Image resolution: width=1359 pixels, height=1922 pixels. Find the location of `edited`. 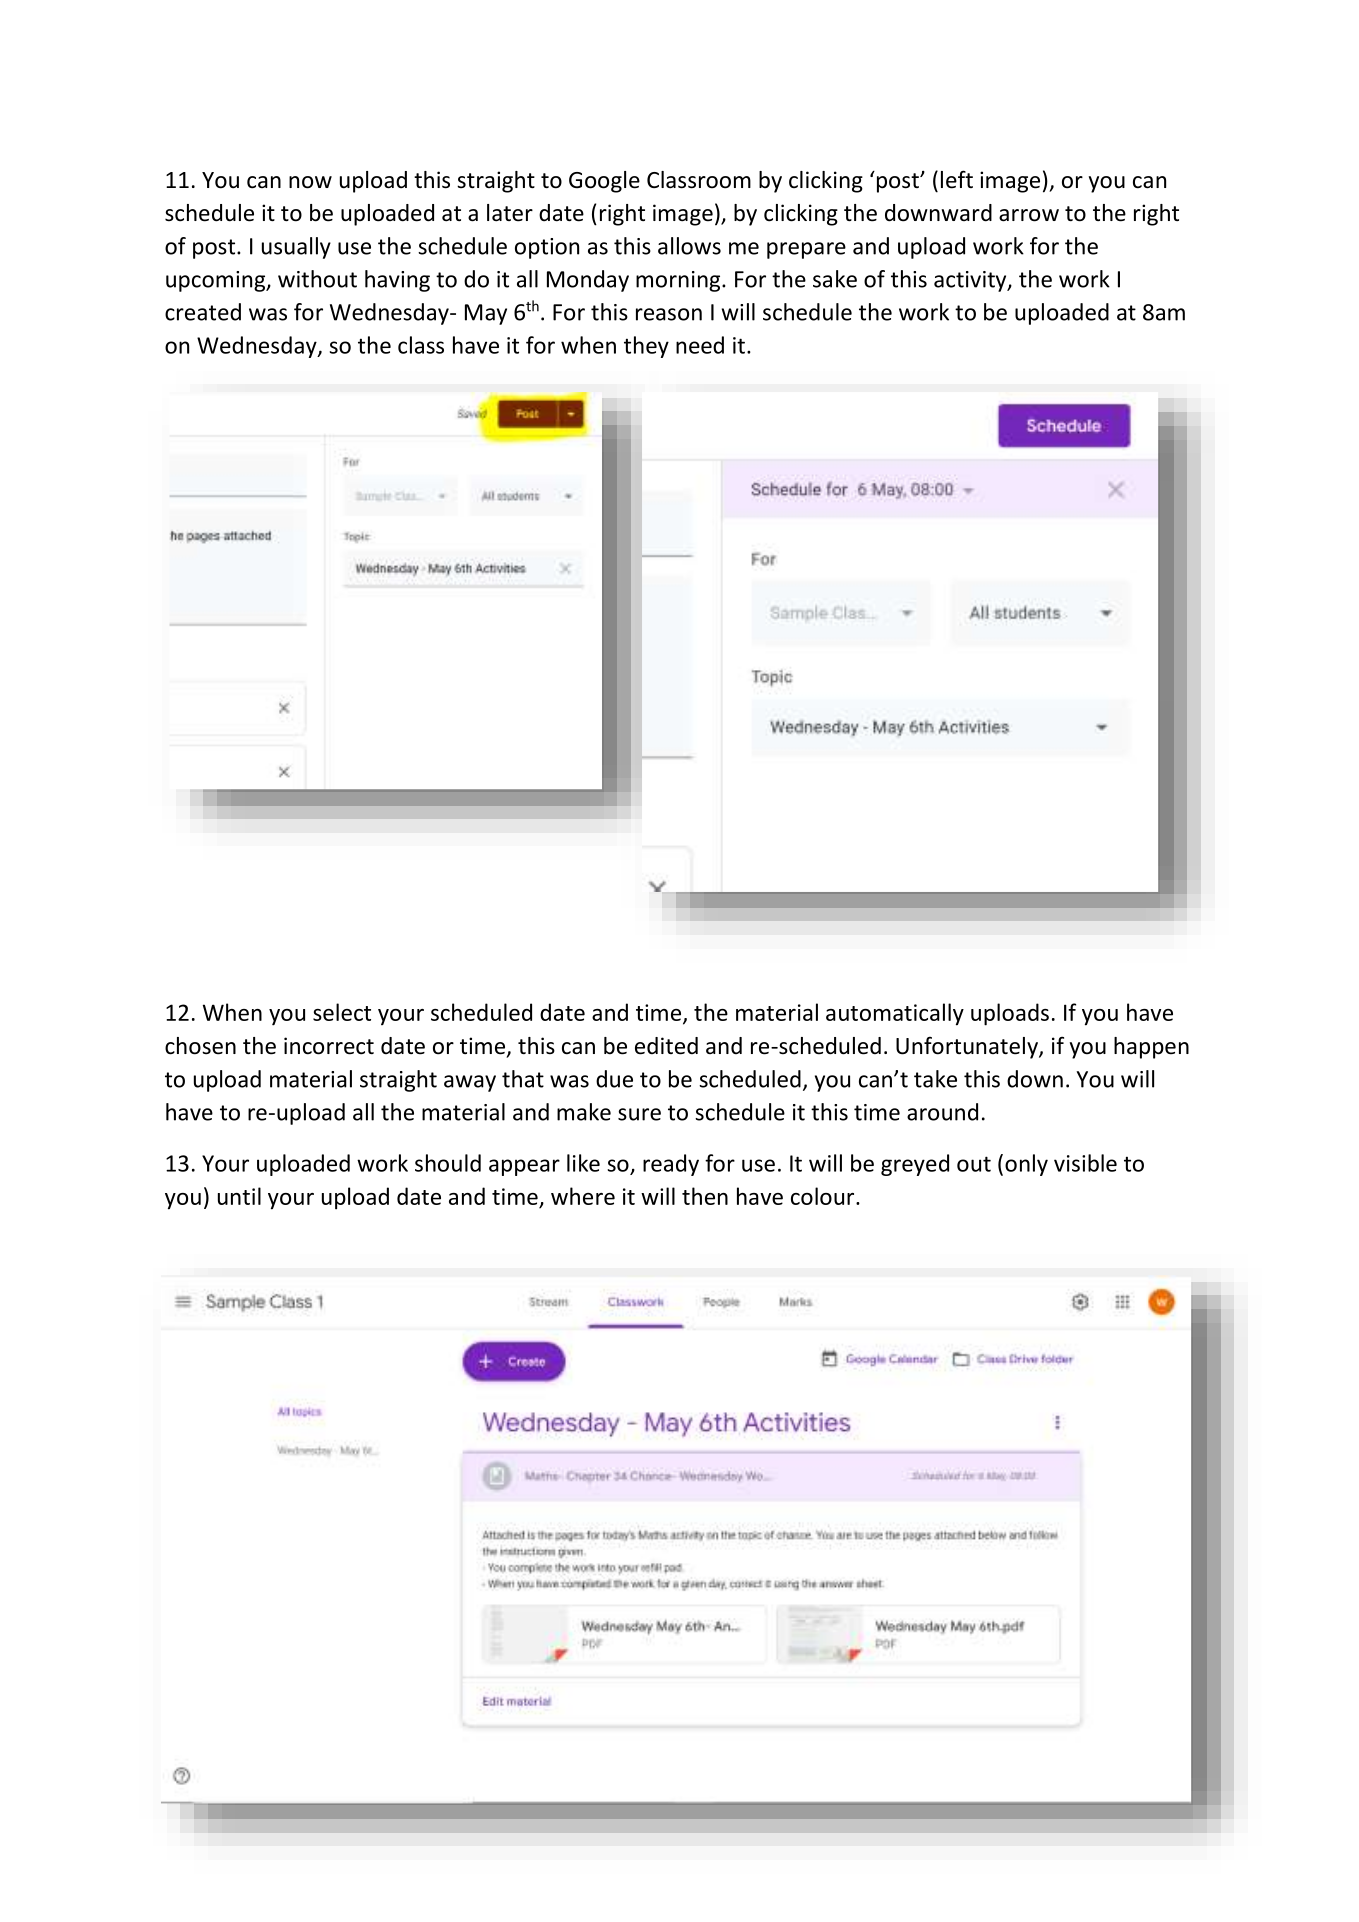

edited is located at coordinates (666, 1046).
